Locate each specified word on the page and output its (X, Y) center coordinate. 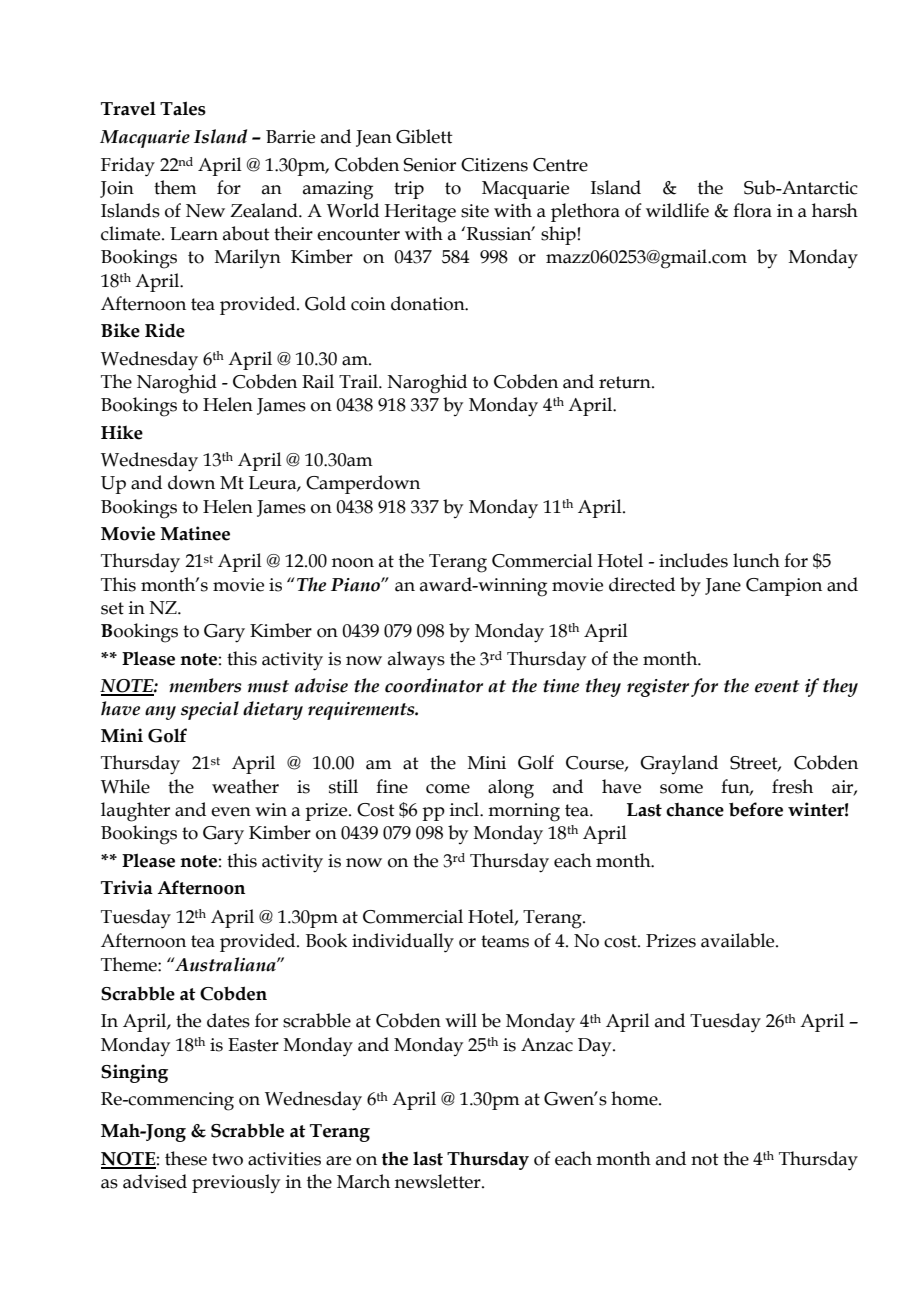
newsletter (439, 1181)
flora (752, 210)
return (626, 382)
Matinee (195, 533)
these (186, 1158)
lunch (756, 560)
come (448, 789)
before (756, 809)
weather (245, 786)
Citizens (494, 165)
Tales (183, 108)
